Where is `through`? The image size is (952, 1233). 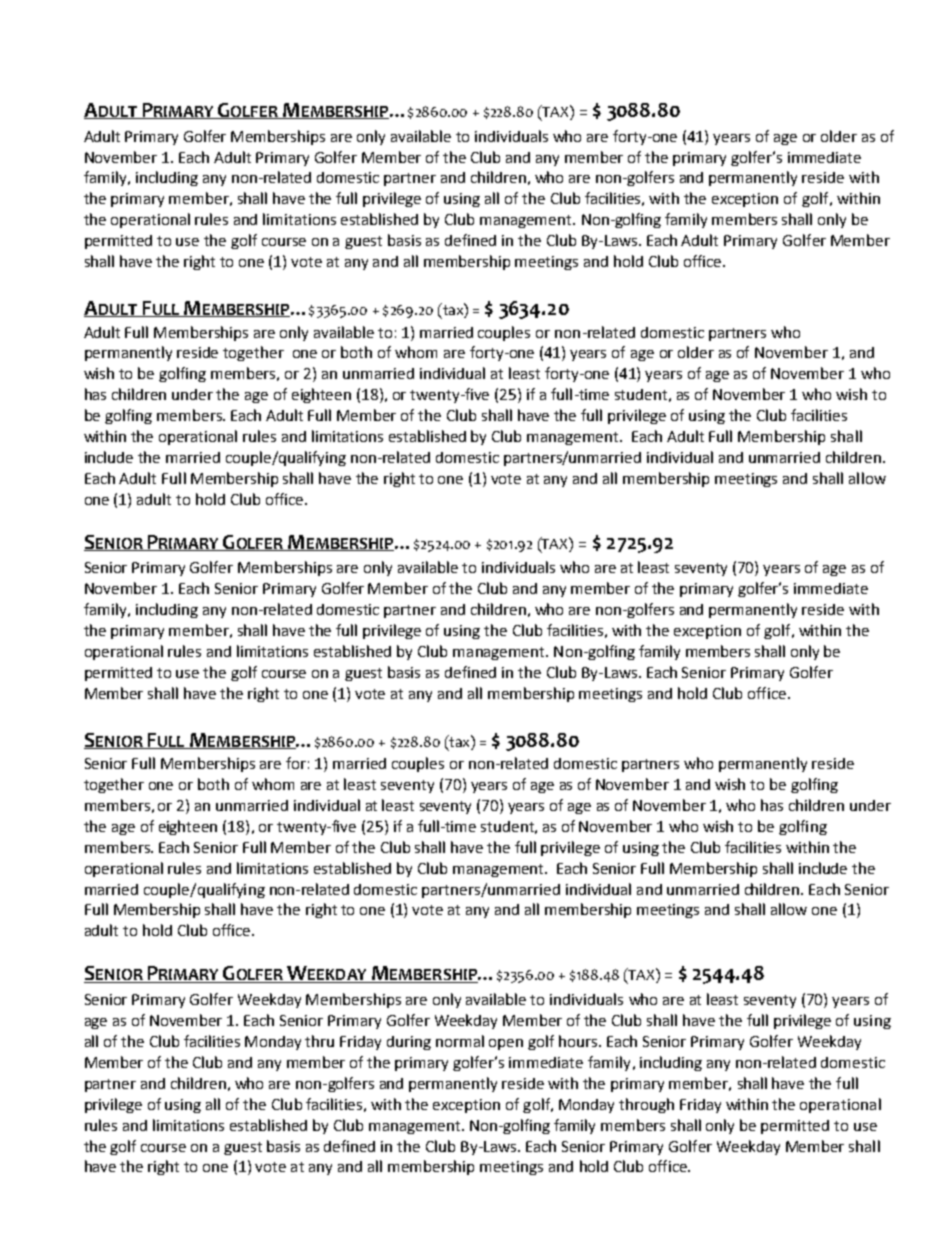
through is located at coordinates (646, 1105).
